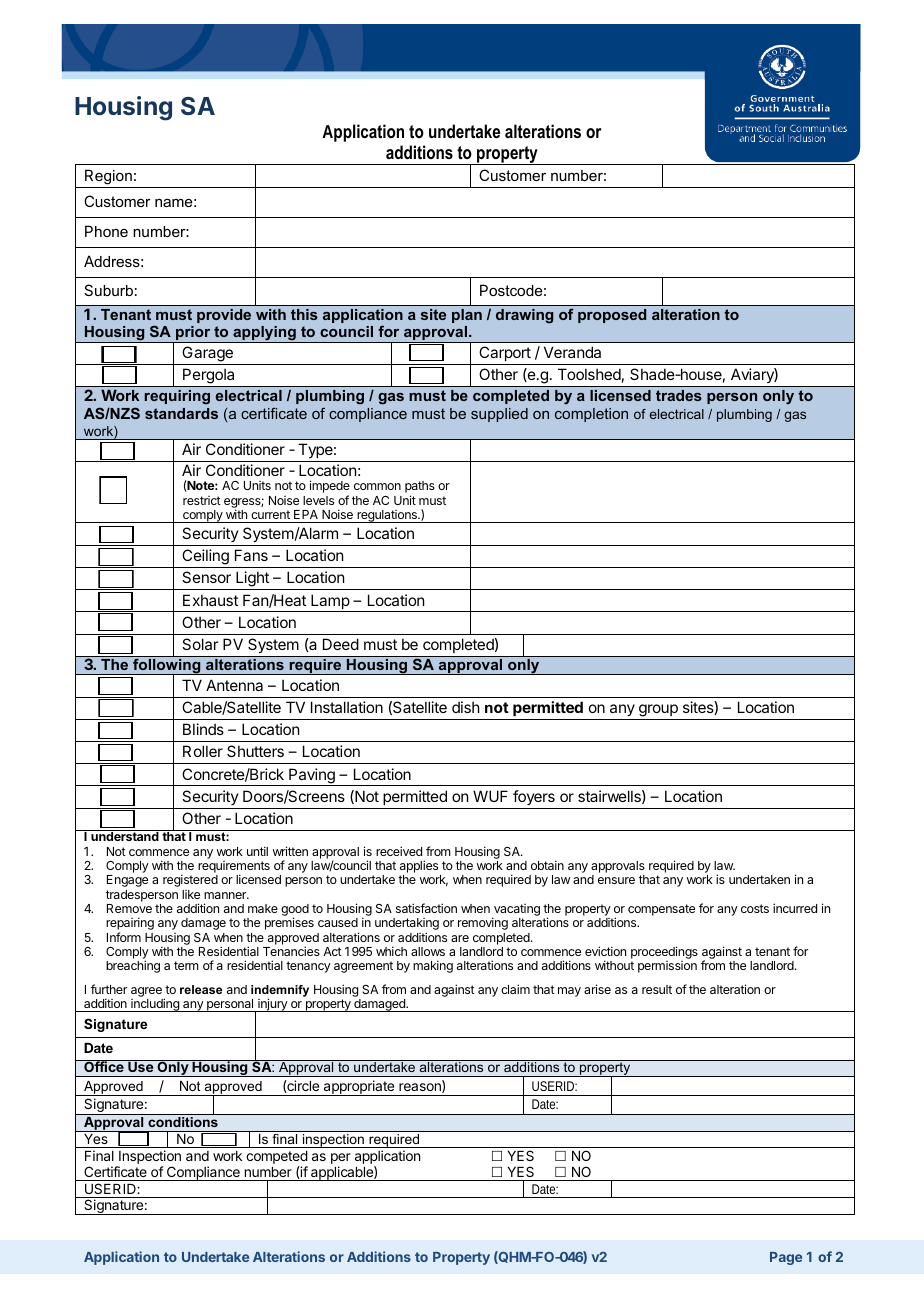 This screenshot has height=1308, width=924. I want to click on group, so click(658, 710).
